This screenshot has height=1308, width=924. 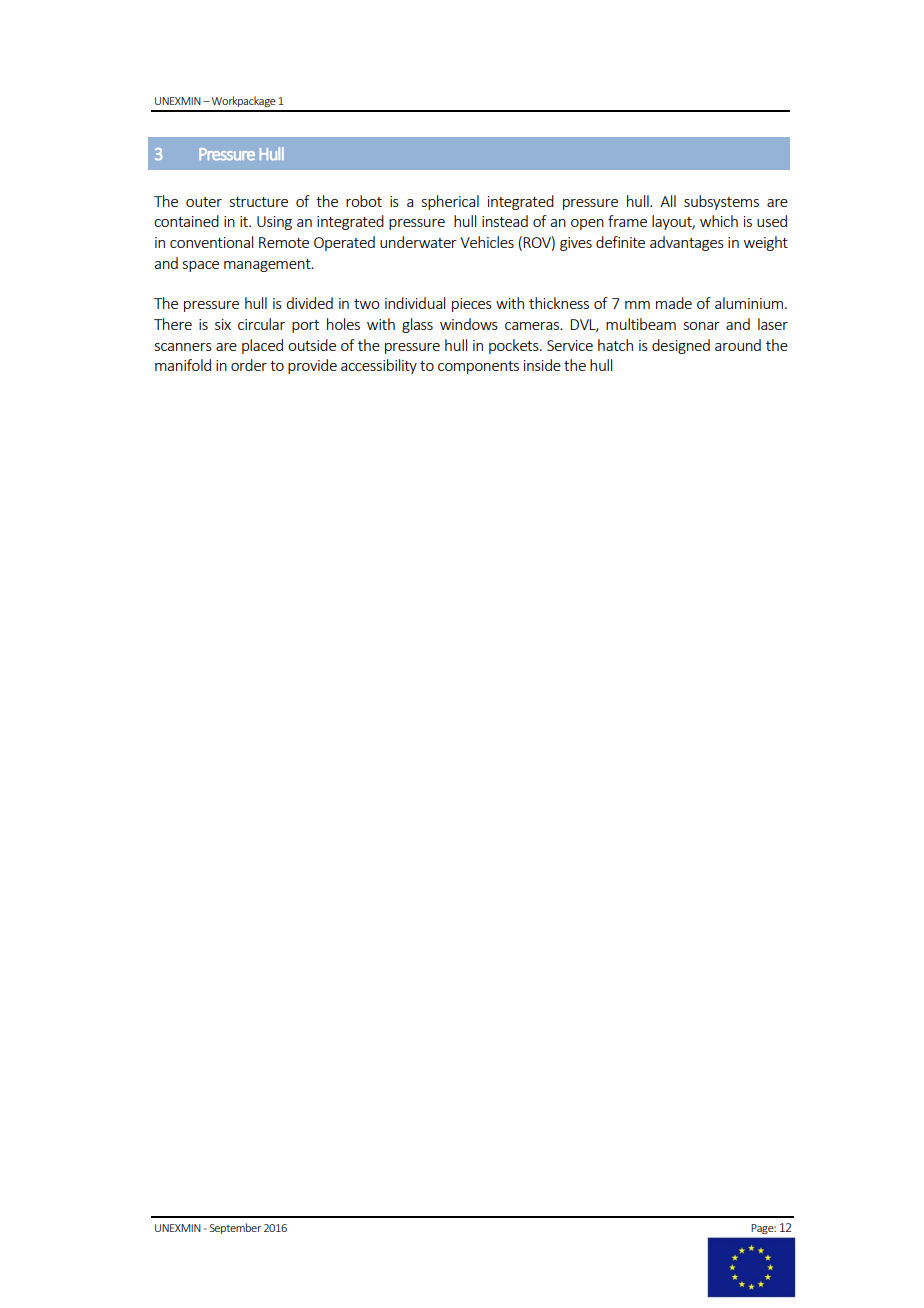 I want to click on Page, so click(x=764, y=1229).
